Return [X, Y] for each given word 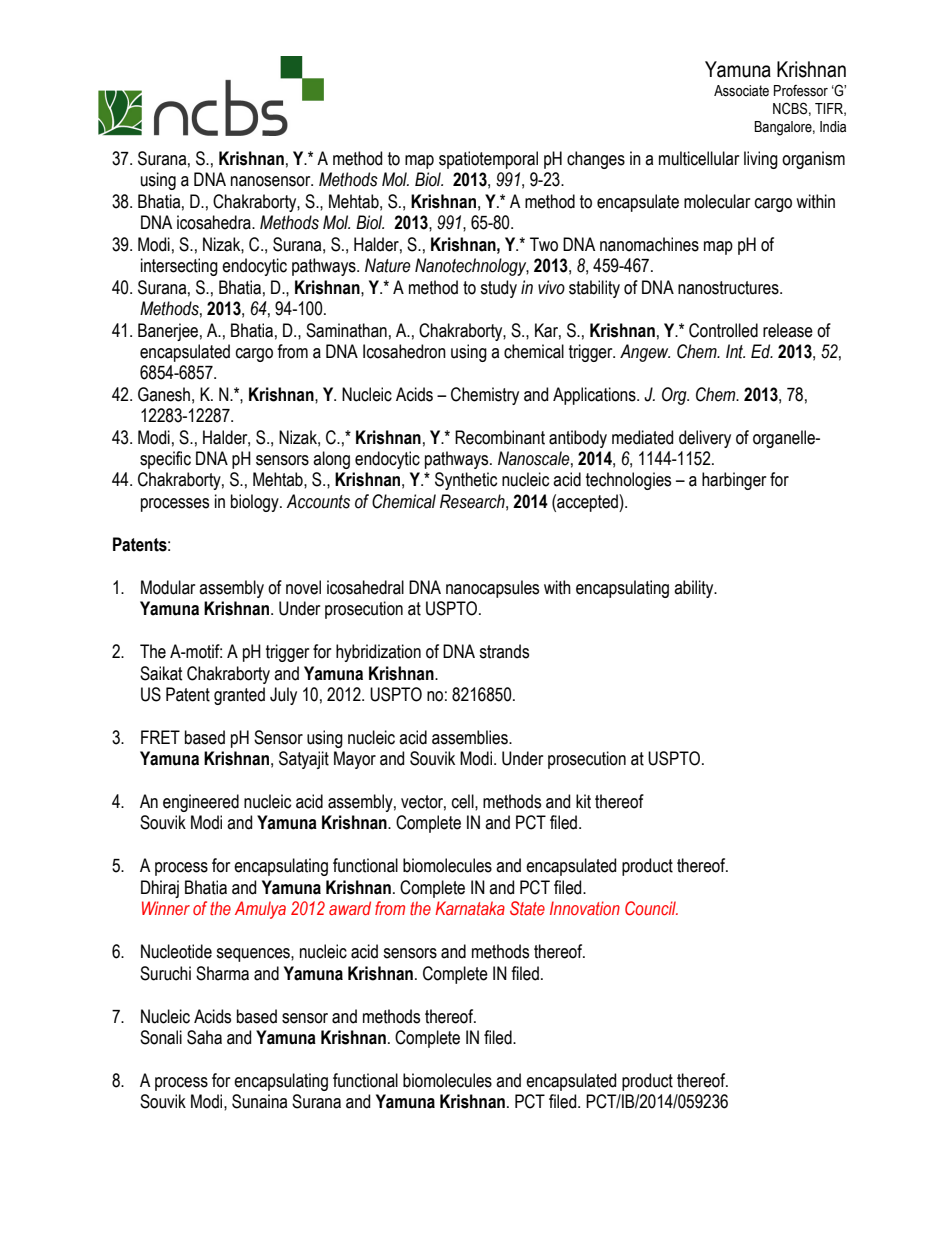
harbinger [734, 481]
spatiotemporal [488, 160]
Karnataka [470, 908]
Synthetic [466, 481]
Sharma [222, 973]
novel [303, 587]
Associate [741, 91]
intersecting [179, 267]
